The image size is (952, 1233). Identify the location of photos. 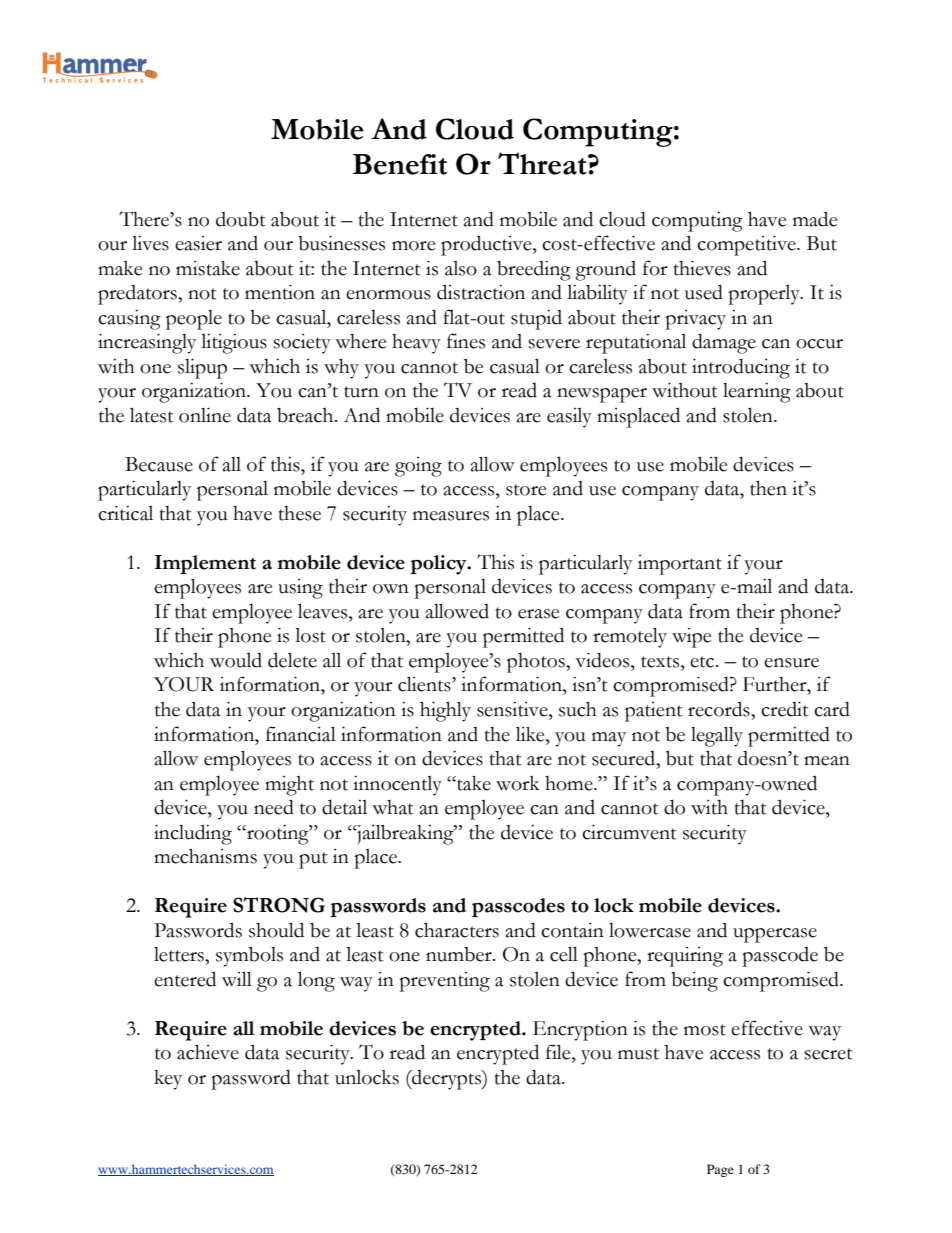
(537, 663).
